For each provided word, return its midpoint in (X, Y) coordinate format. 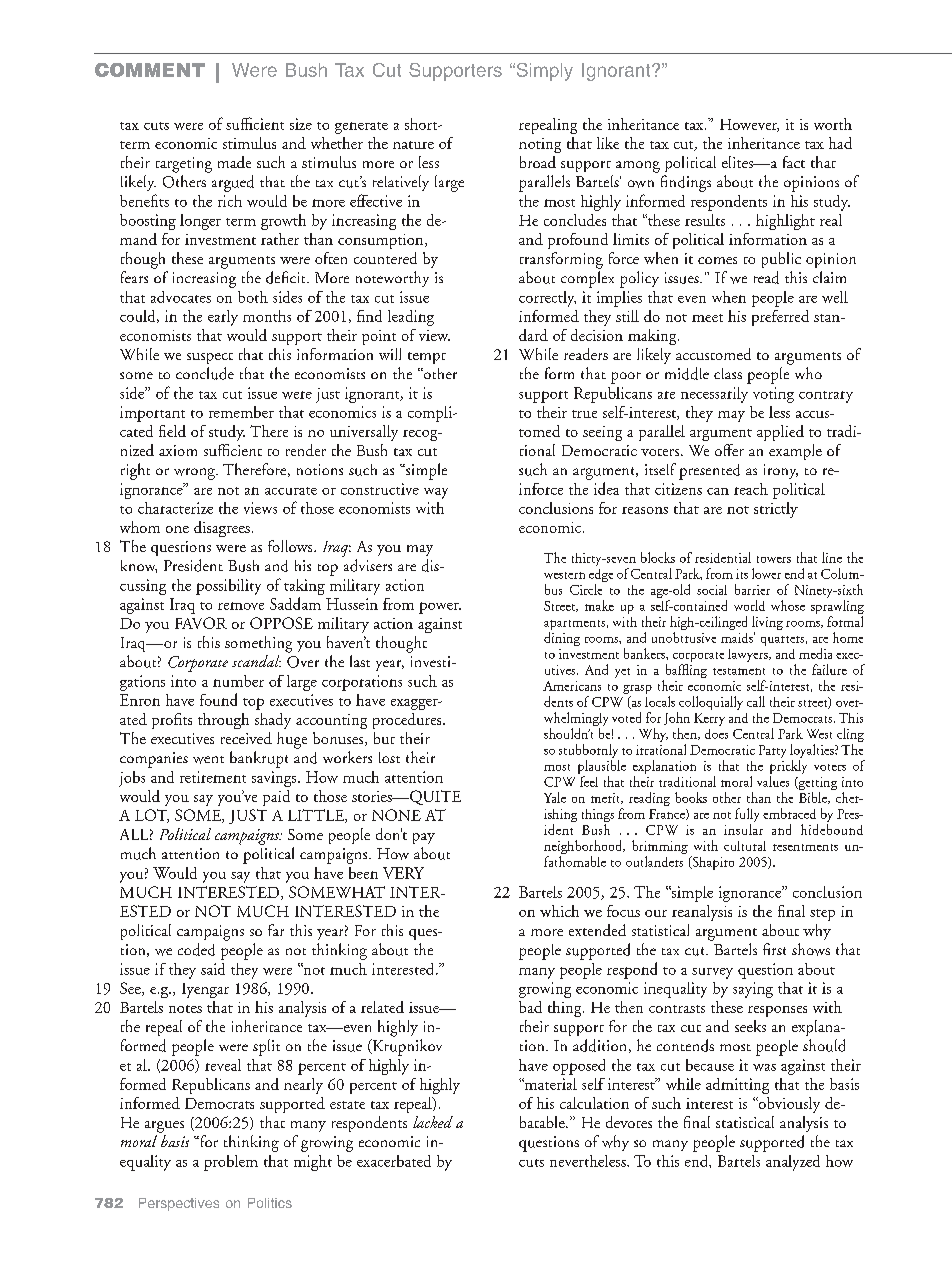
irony (781, 471)
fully (747, 815)
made (234, 162)
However (749, 125)
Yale (555, 797)
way (436, 493)
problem (231, 1163)
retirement (213, 777)
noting (540, 145)
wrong (195, 474)
